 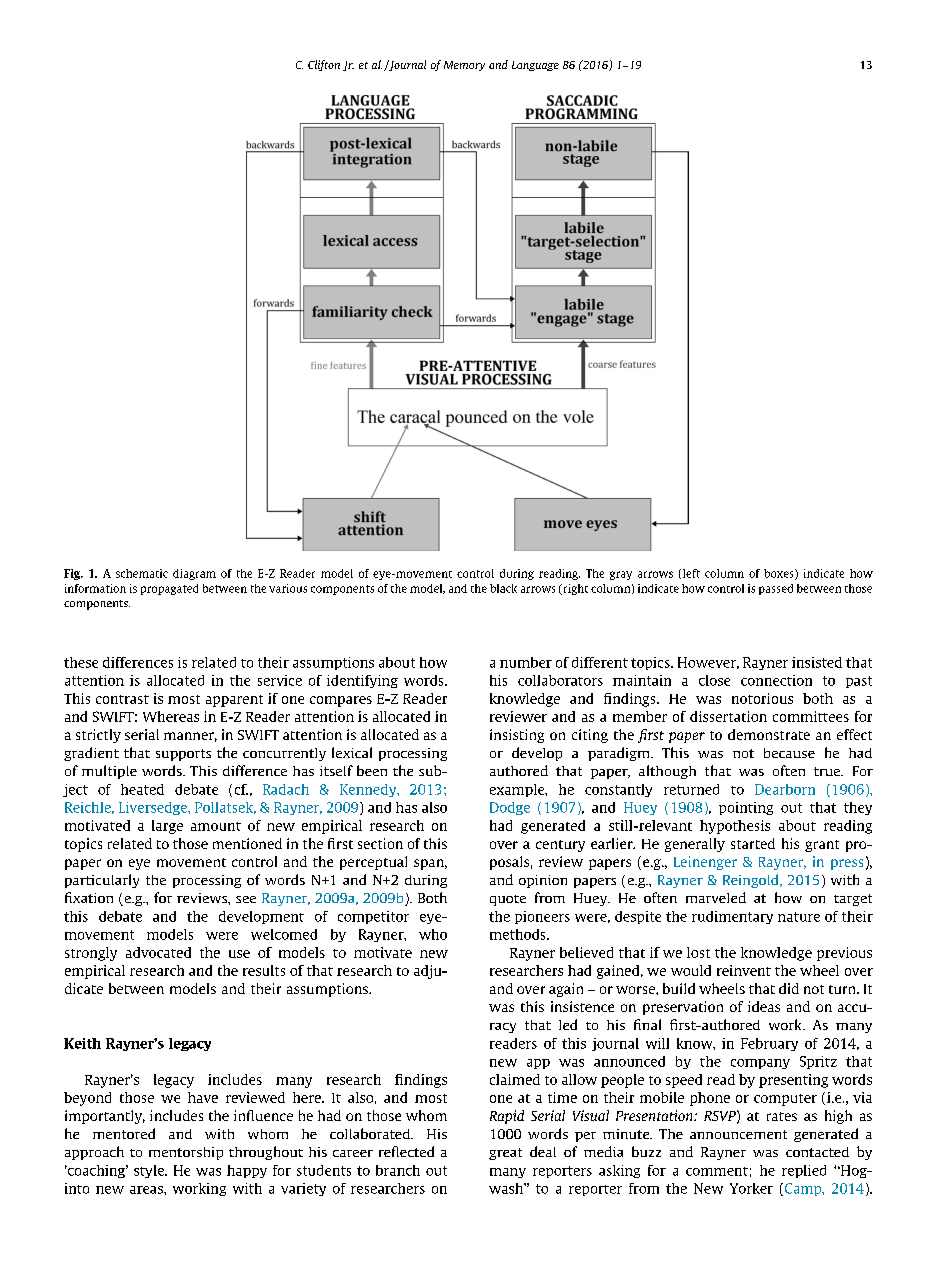 What do you see at coordinates (535, 66) in the screenshot?
I see `Language` at bounding box center [535, 66].
